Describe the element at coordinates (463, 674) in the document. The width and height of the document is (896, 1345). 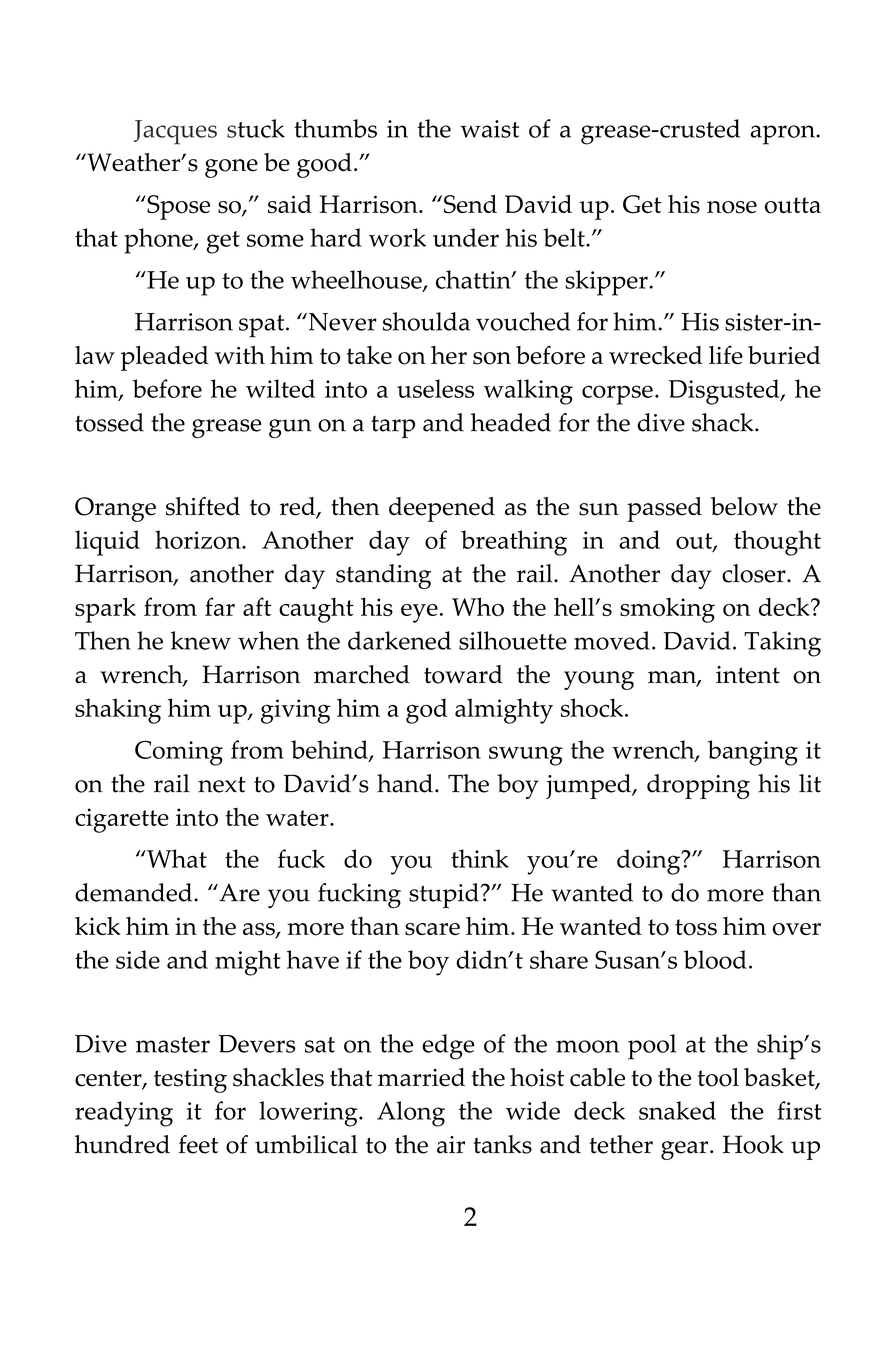
I see `toward` at that location.
